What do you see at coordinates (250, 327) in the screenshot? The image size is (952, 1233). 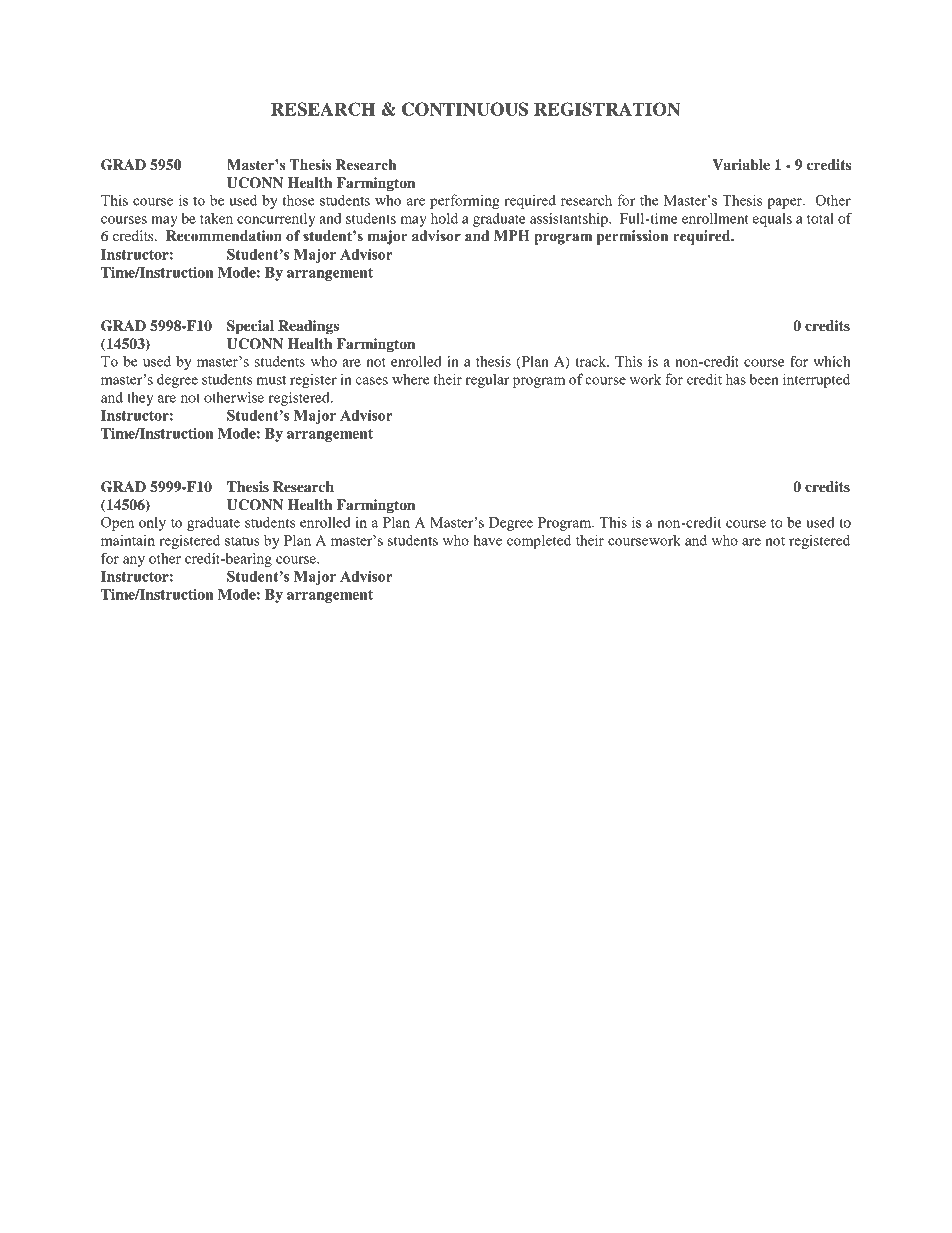 I see `Special` at bounding box center [250, 327].
